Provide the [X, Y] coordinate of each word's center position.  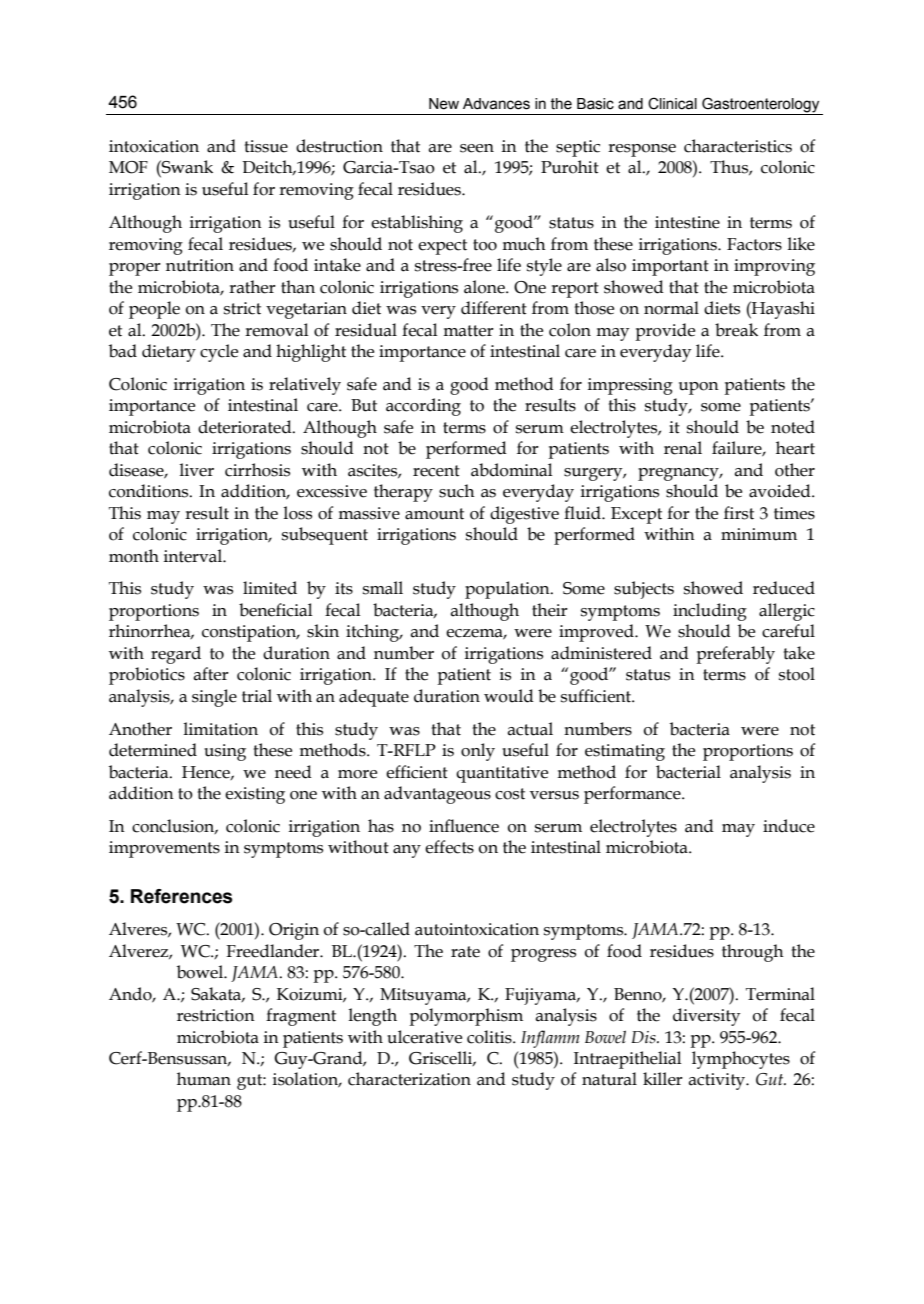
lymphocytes [741, 1060]
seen [477, 148]
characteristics [738, 146]
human [204, 1079]
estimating [625, 752]
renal [683, 448]
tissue [266, 146]
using [225, 752]
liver [196, 470]
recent [436, 471]
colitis [490, 1037]
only [478, 752]
